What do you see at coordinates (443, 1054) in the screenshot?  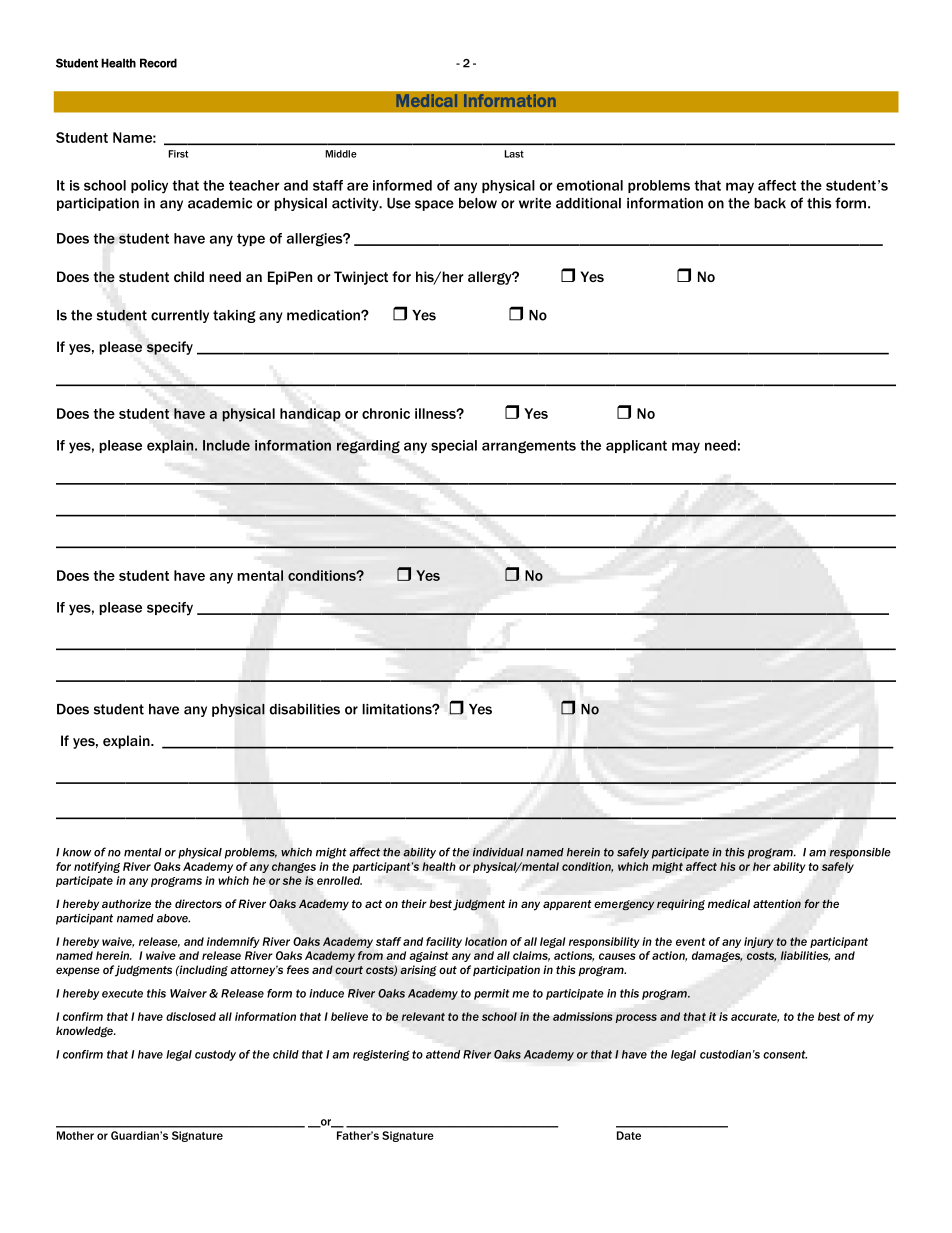 I see `attend` at bounding box center [443, 1054].
